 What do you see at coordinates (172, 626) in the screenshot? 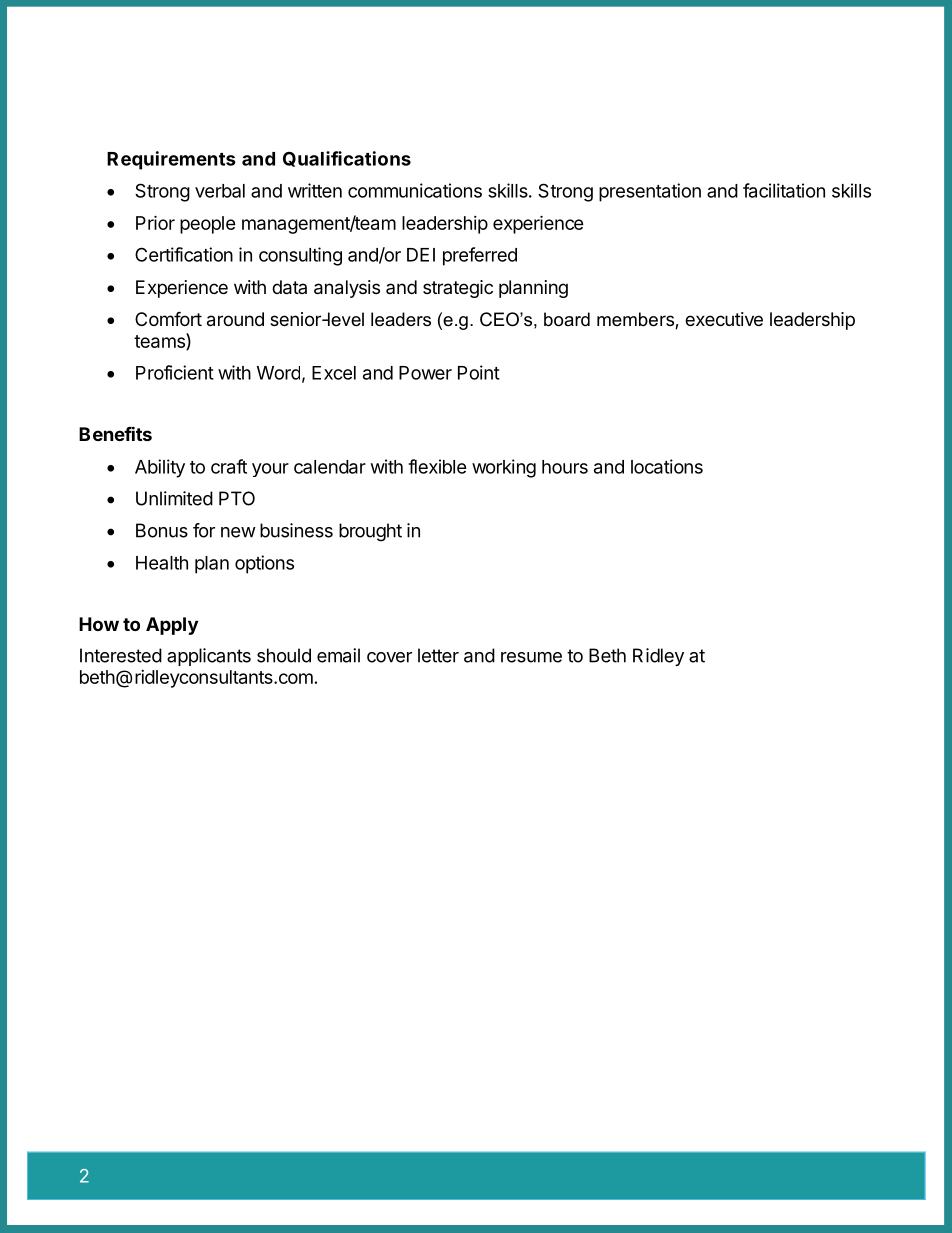
I see `Apply` at bounding box center [172, 626].
